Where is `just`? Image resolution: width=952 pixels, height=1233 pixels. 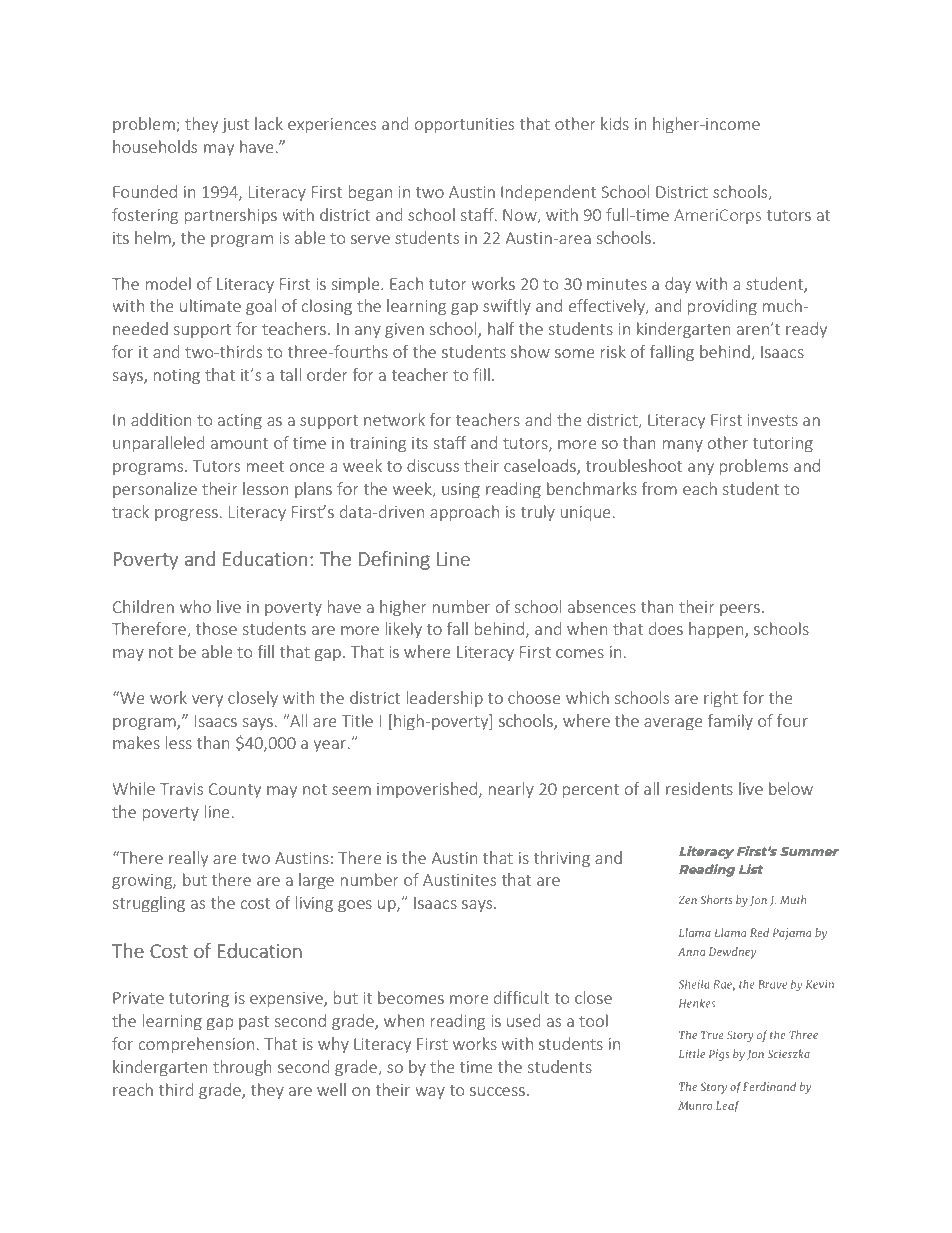
just is located at coordinates (235, 125).
